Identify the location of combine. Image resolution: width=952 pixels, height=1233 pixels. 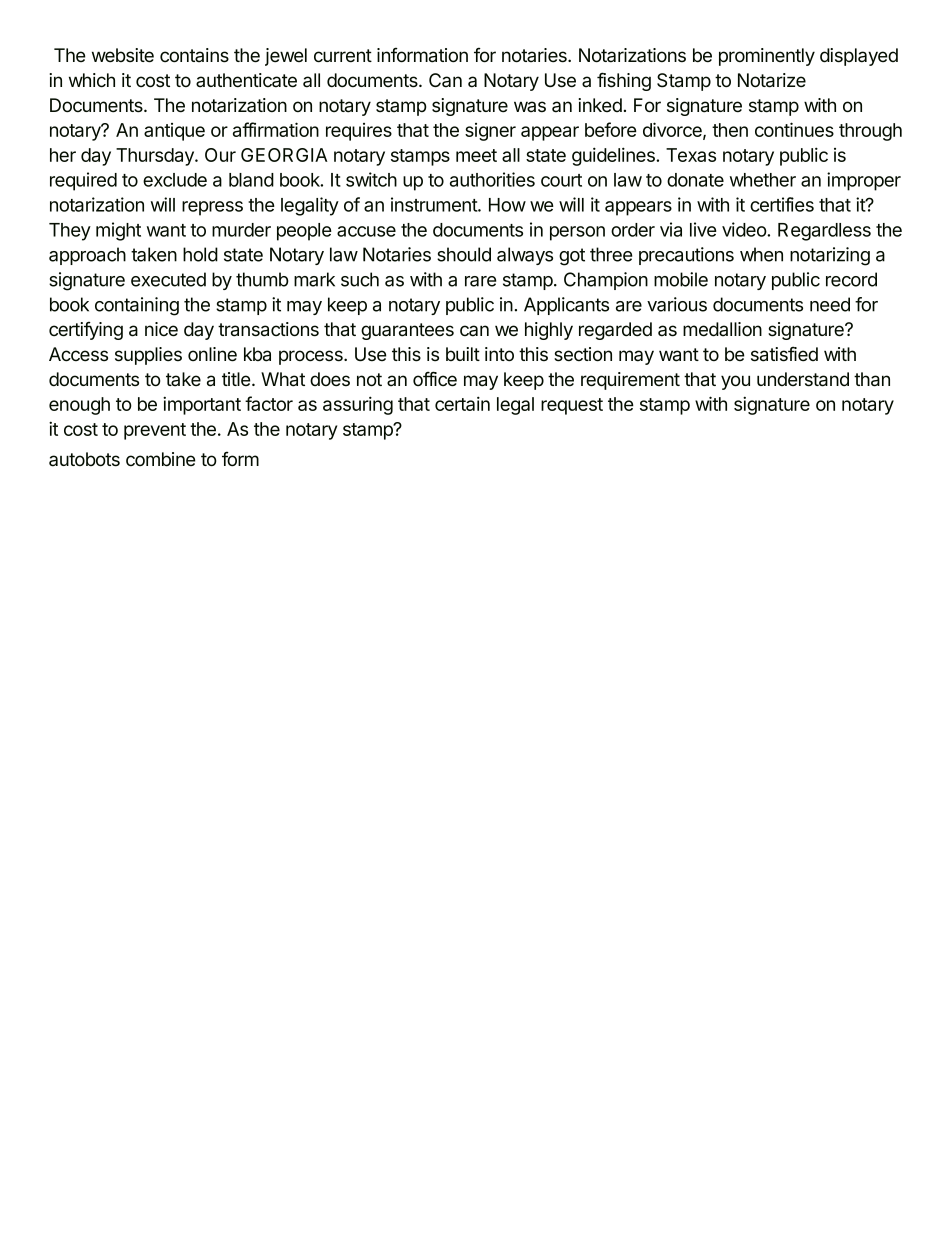
(161, 459).
